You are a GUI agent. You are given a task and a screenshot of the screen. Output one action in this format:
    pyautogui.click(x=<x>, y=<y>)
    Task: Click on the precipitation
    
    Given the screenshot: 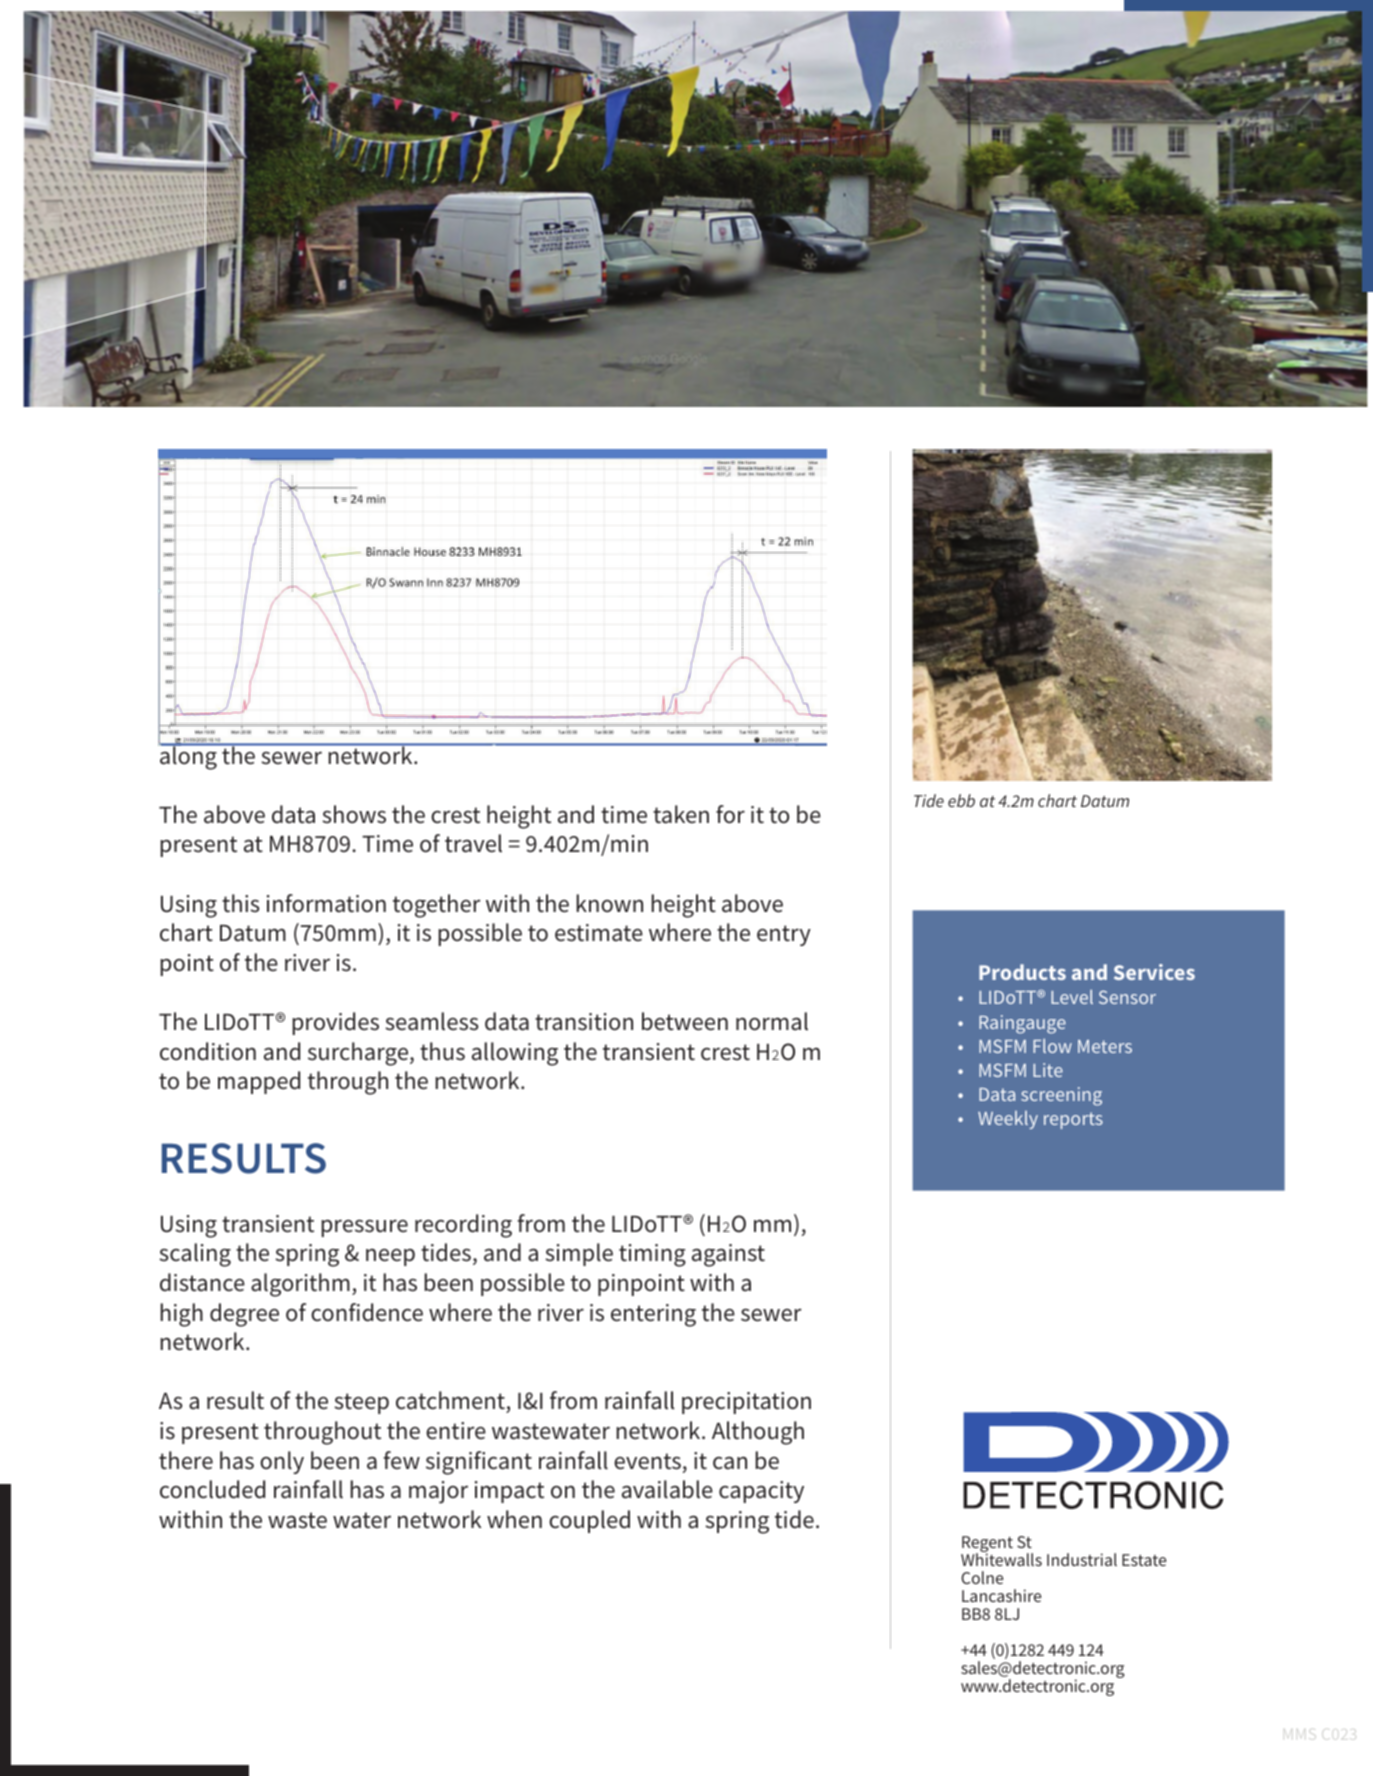 What is the action you would take?
    pyautogui.click(x=746, y=1403)
